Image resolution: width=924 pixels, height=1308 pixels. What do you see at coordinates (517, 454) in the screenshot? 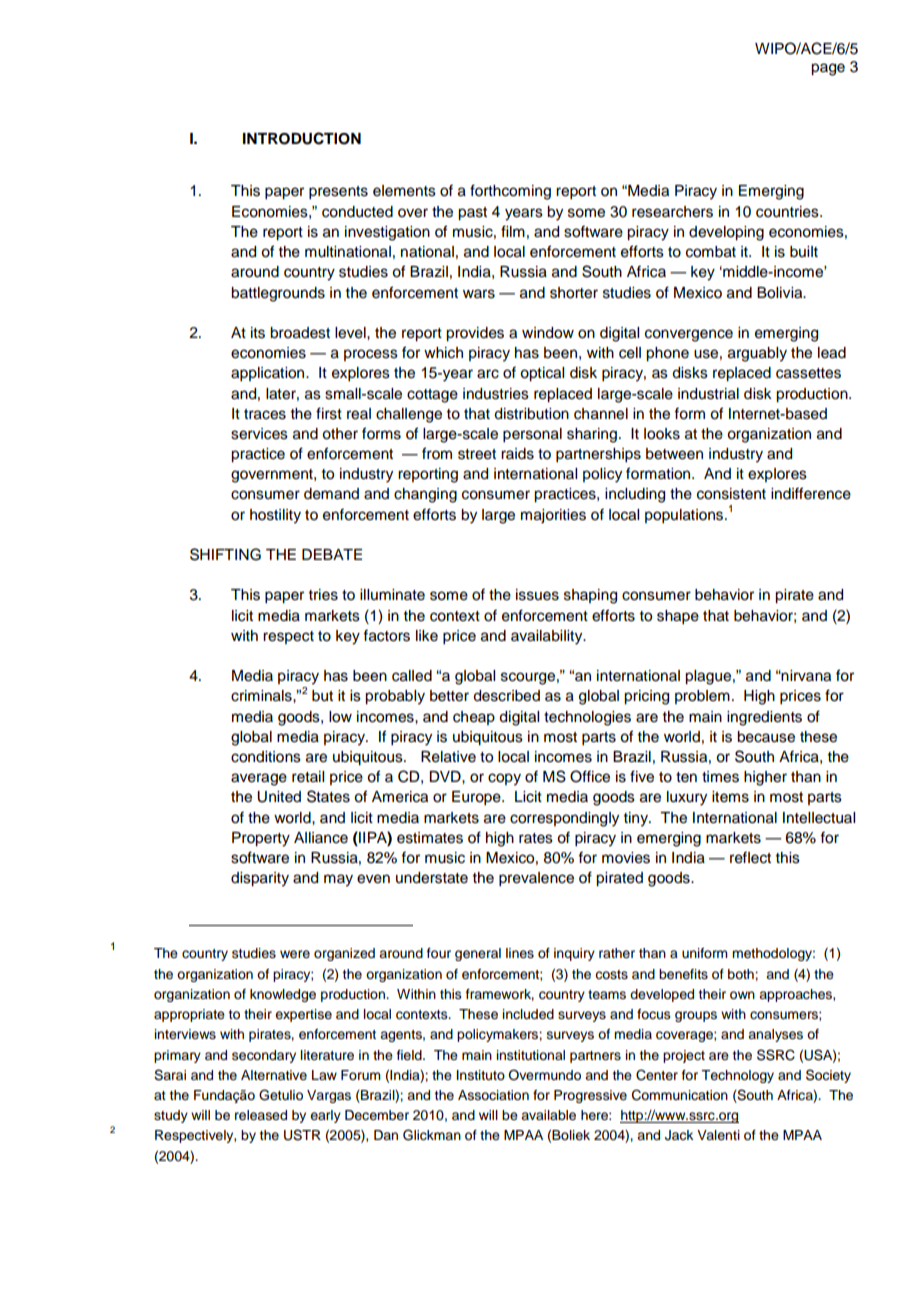
I see `raids` at bounding box center [517, 454].
